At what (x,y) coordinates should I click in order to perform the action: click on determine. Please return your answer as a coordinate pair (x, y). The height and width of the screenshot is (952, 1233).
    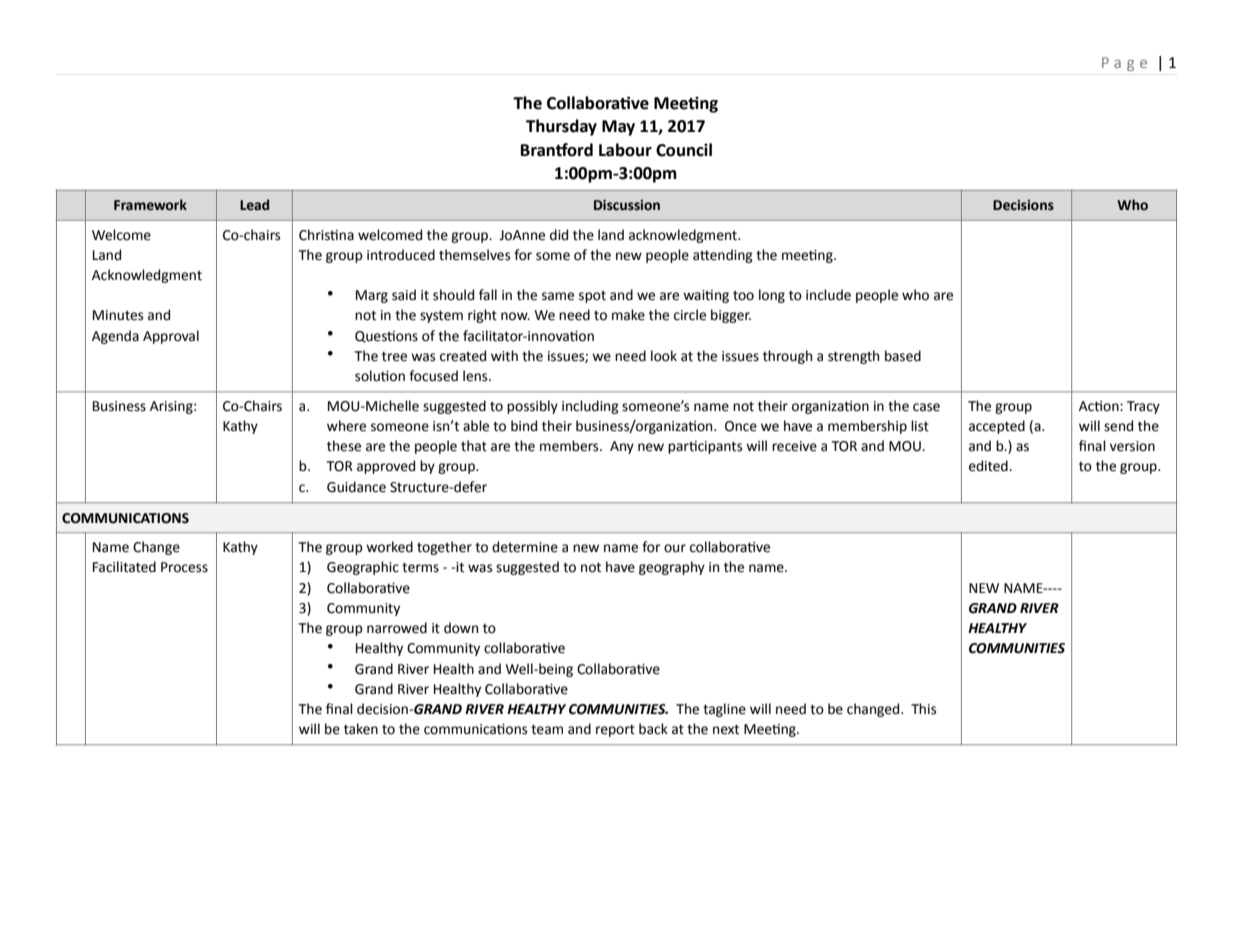
    Looking at the image, I should click on (525, 547).
